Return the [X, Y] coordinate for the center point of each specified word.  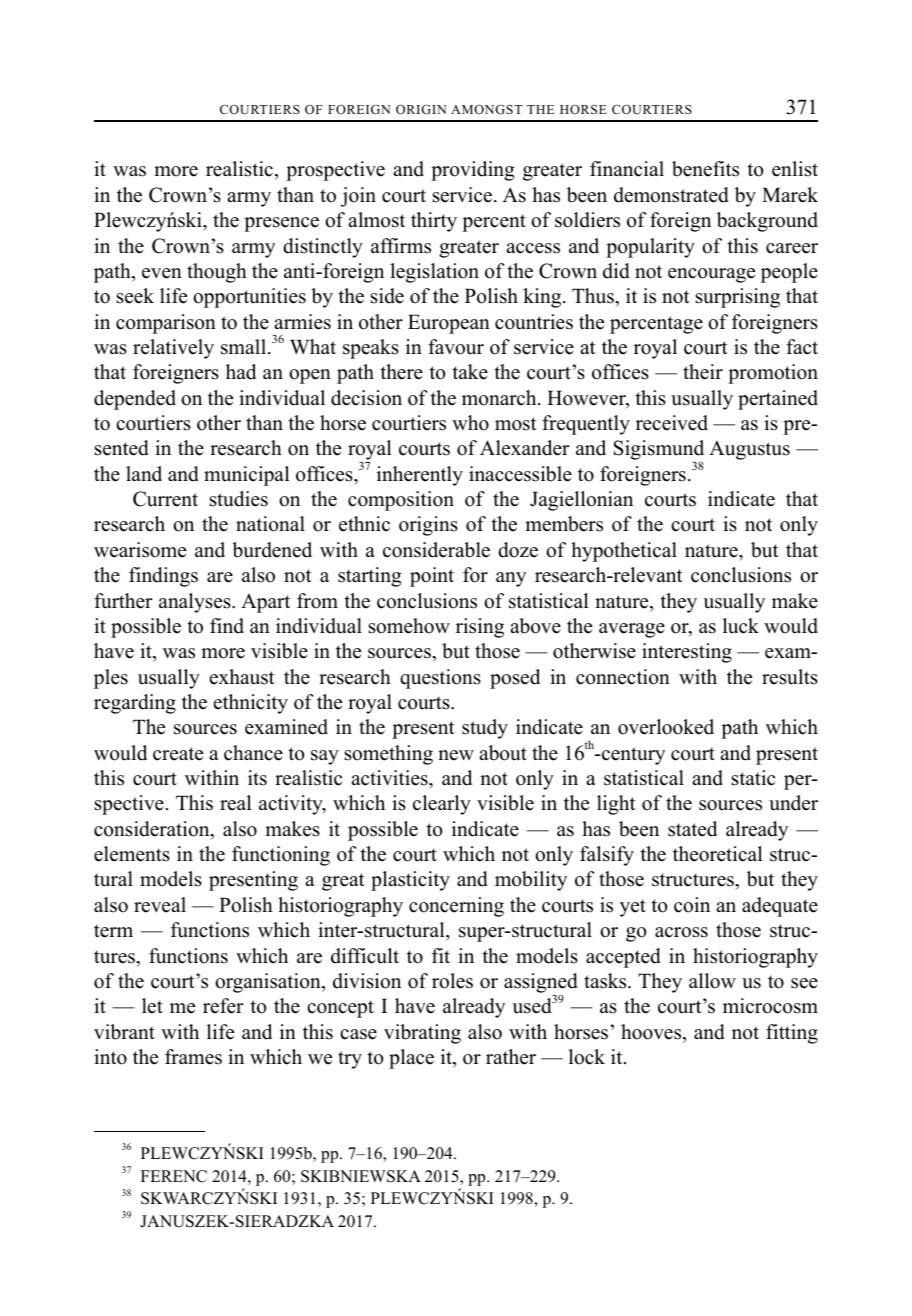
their [703, 372]
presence [281, 224]
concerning [456, 907]
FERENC [174, 1176]
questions [440, 679]
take [470, 372]
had [241, 372]
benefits [705, 169]
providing [473, 171]
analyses [196, 603]
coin [692, 905]
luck [741, 626]
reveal [160, 905]
